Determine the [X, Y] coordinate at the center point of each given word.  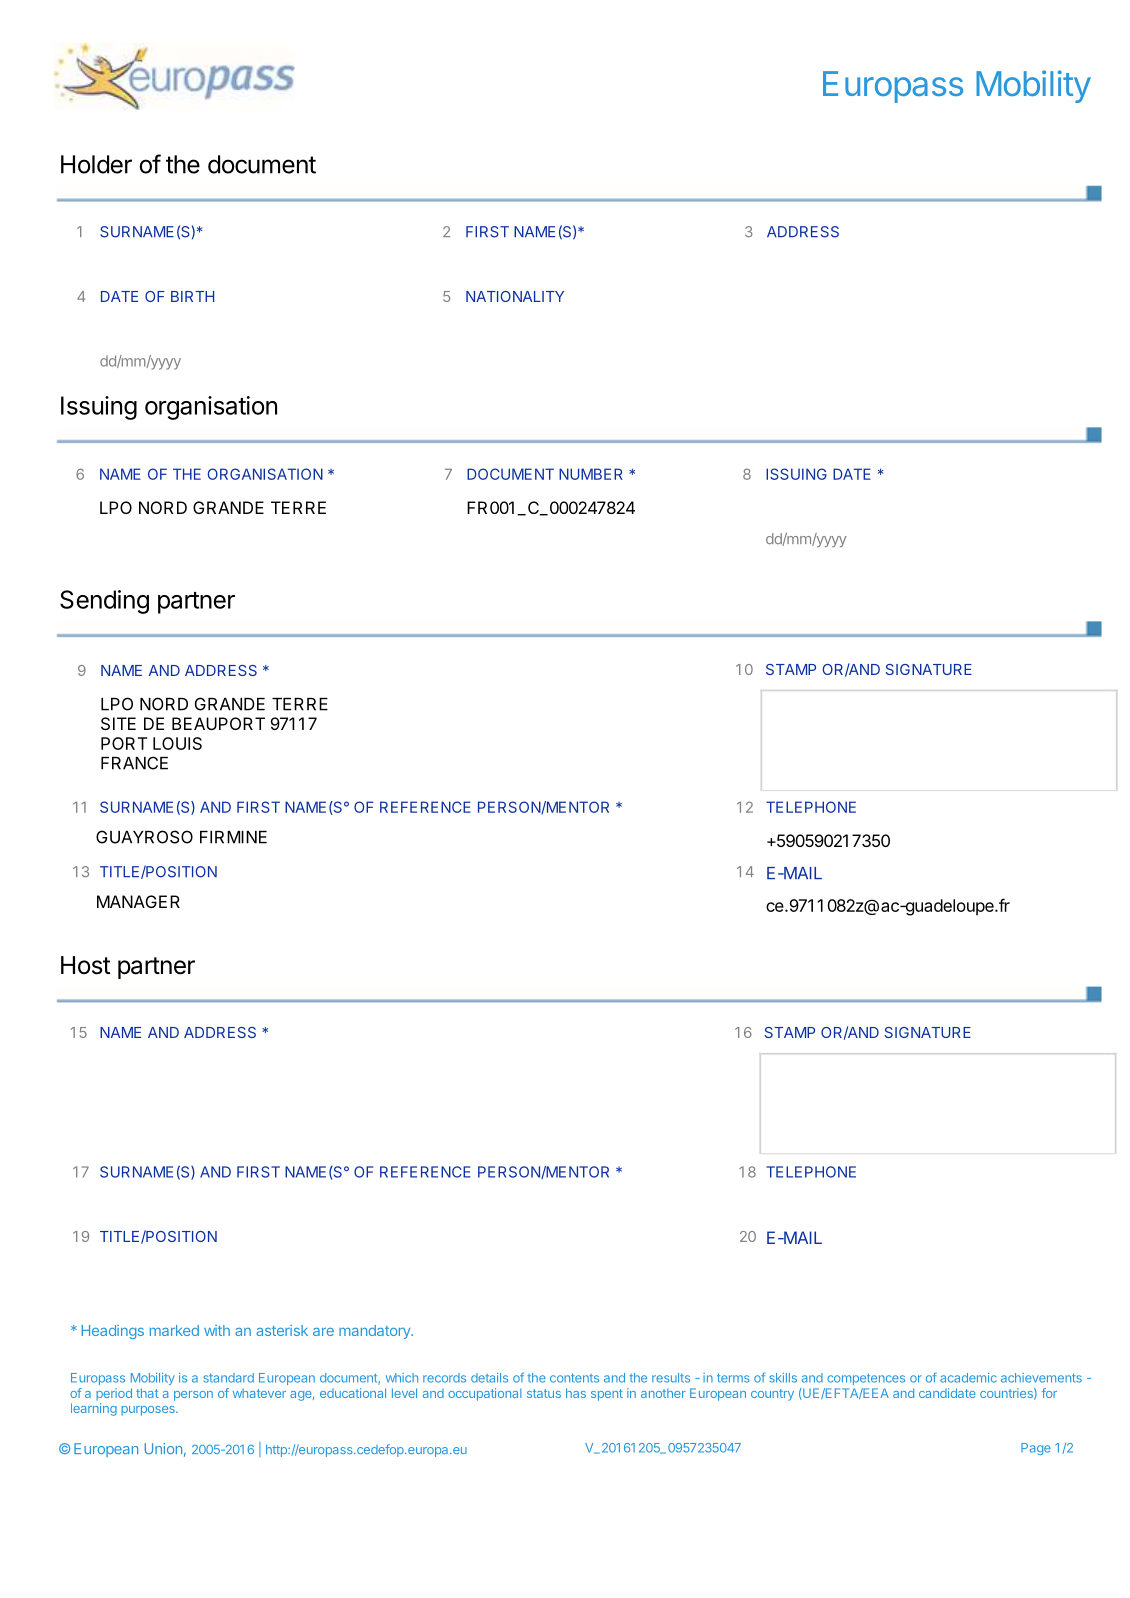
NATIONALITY [515, 296]
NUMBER [591, 474]
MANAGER [138, 901]
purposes [149, 1411]
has [576, 1393]
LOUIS [177, 743]
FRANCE [134, 763]
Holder [96, 164]
